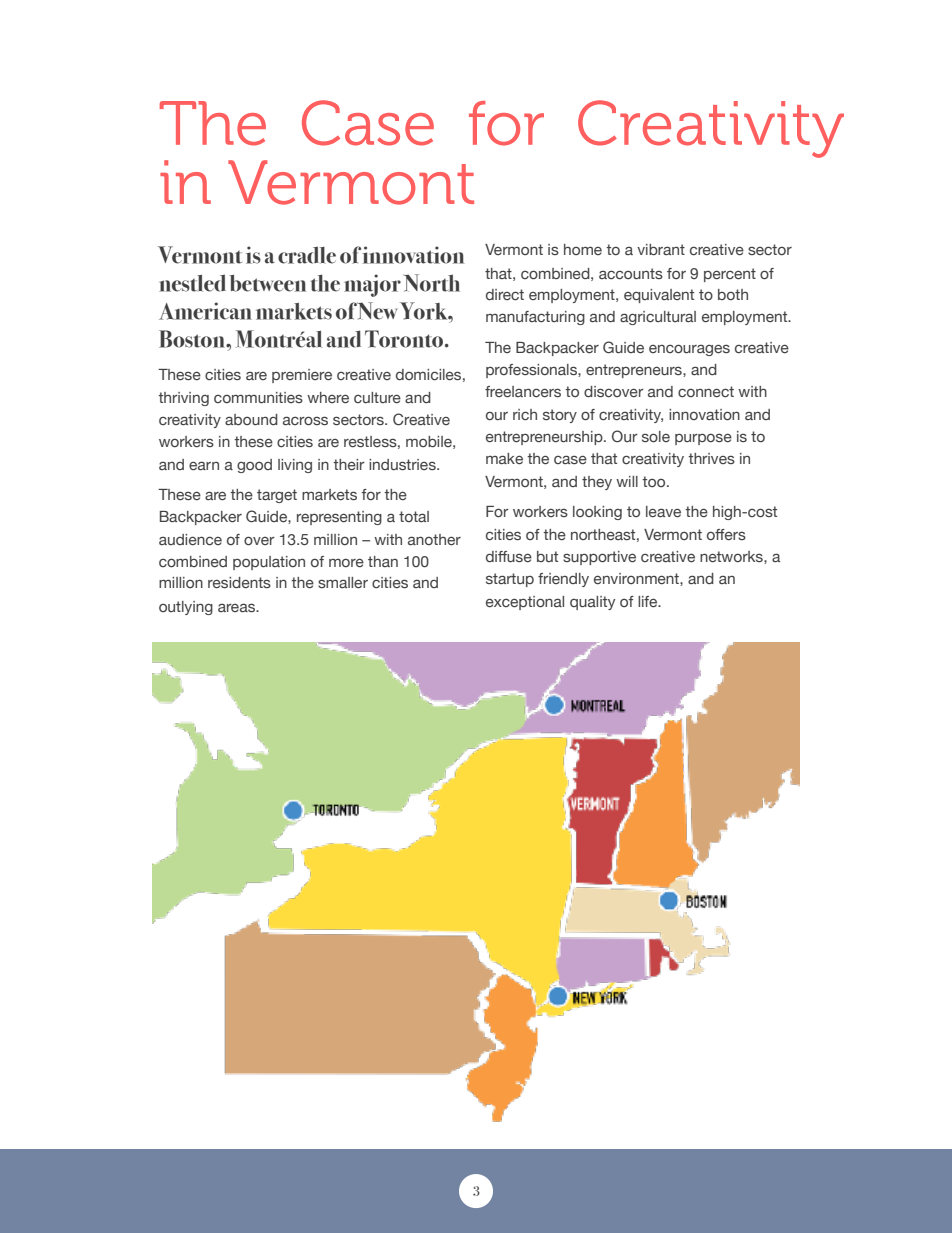  Describe the element at coordinates (251, 419) in the document. I see `abound` at that location.
